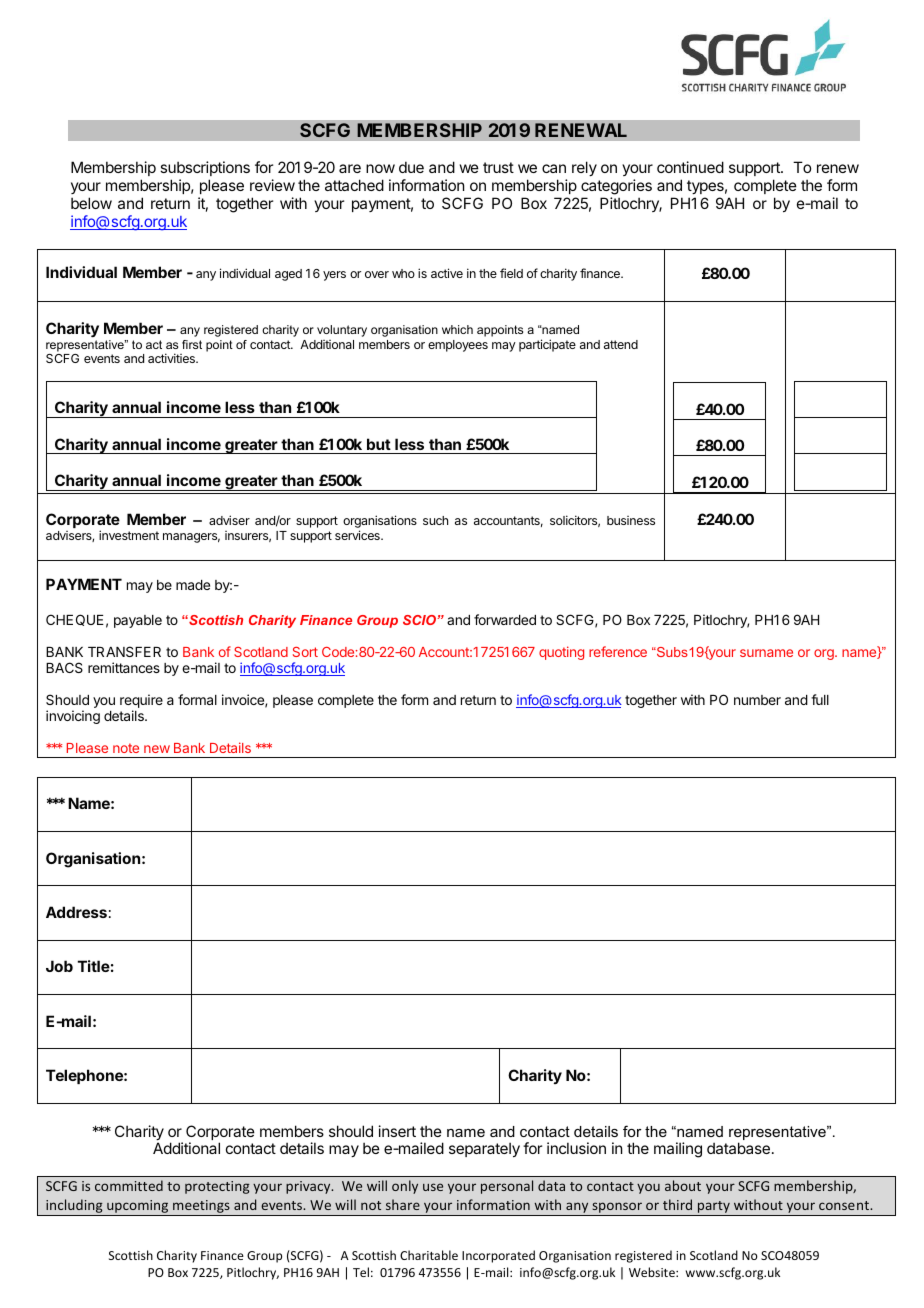  Describe the element at coordinates (76, 912) in the page. I see `Address` at that location.
